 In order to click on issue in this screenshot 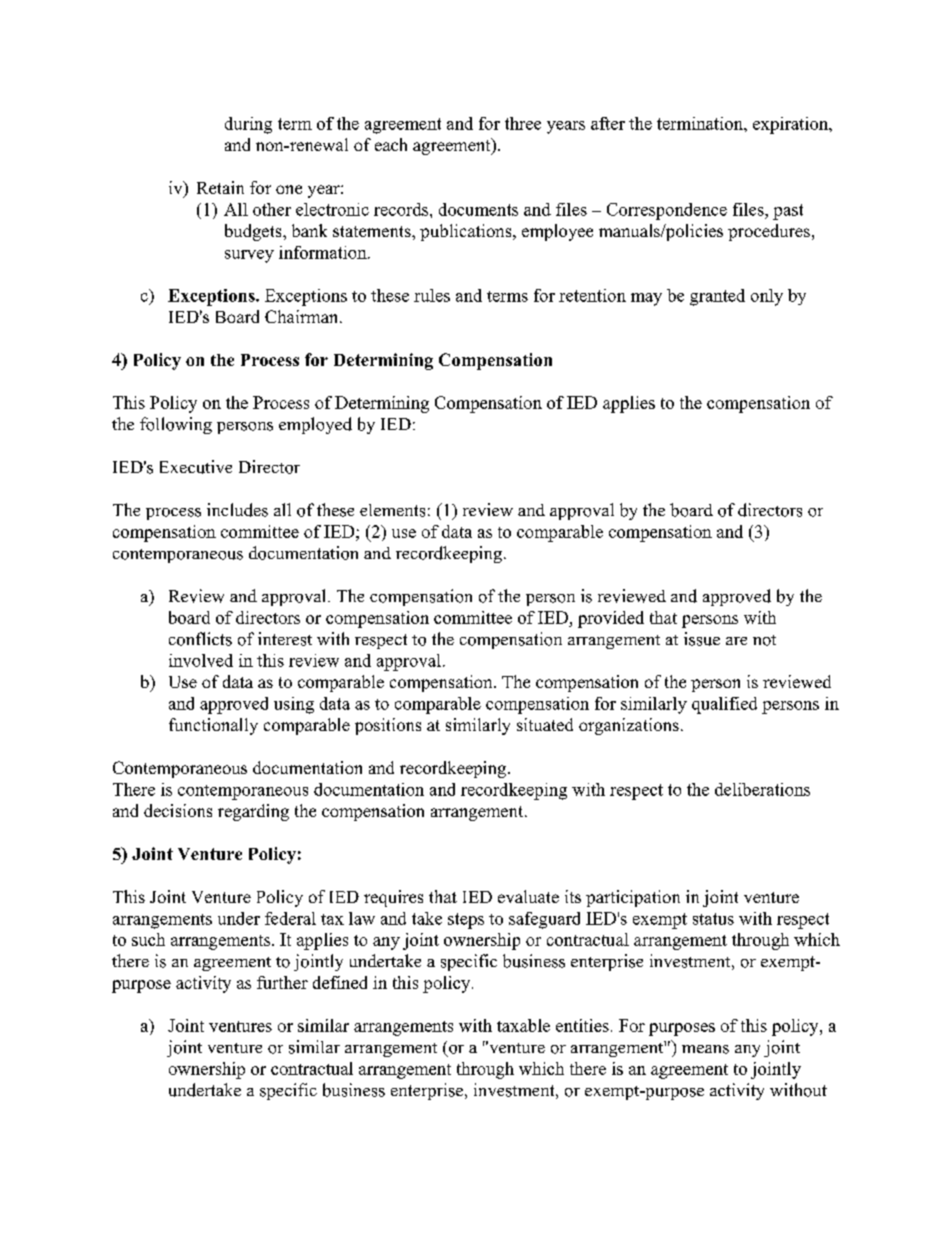, I will do `click(702, 639)`.
